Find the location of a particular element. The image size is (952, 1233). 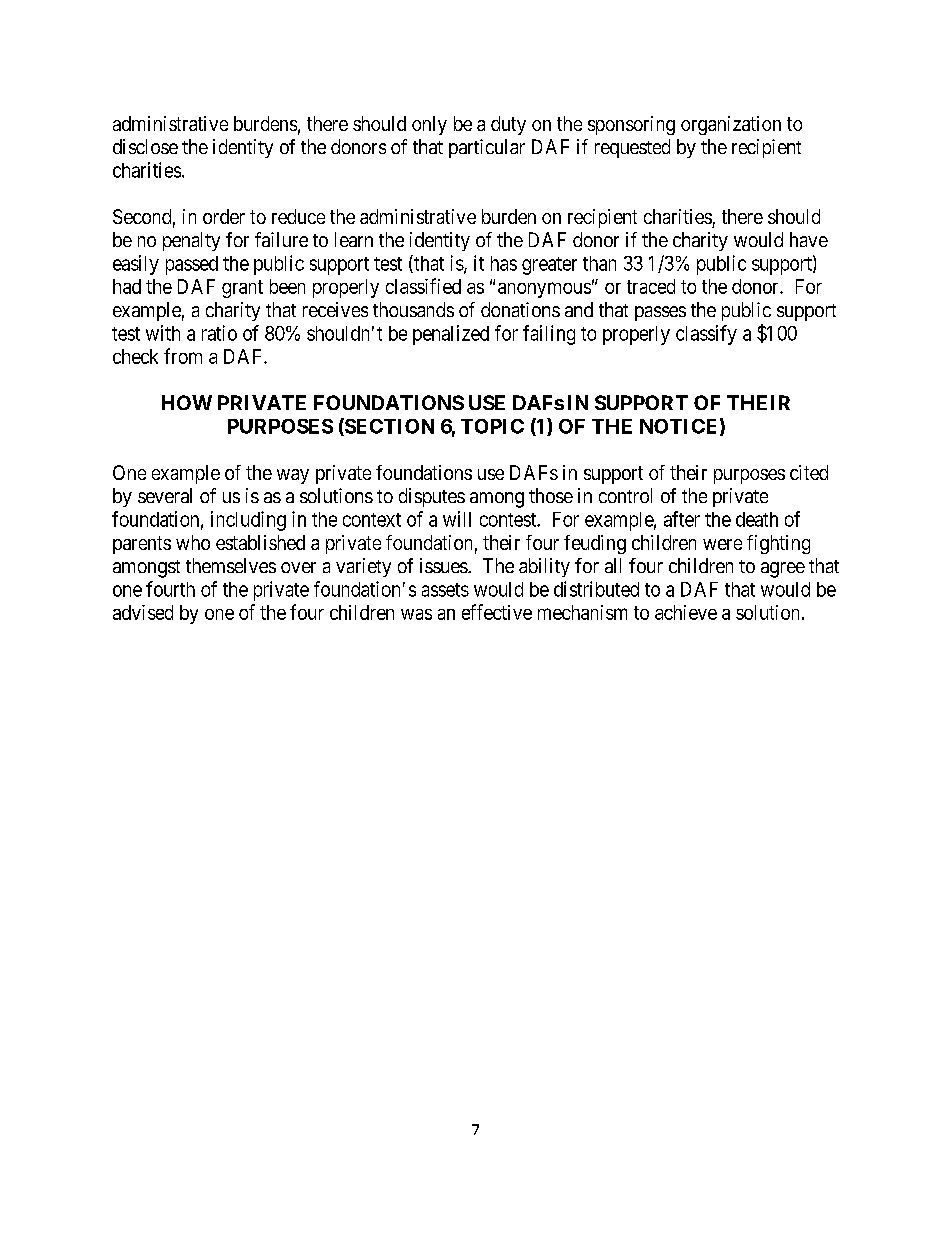

advised is located at coordinates (143, 612).
